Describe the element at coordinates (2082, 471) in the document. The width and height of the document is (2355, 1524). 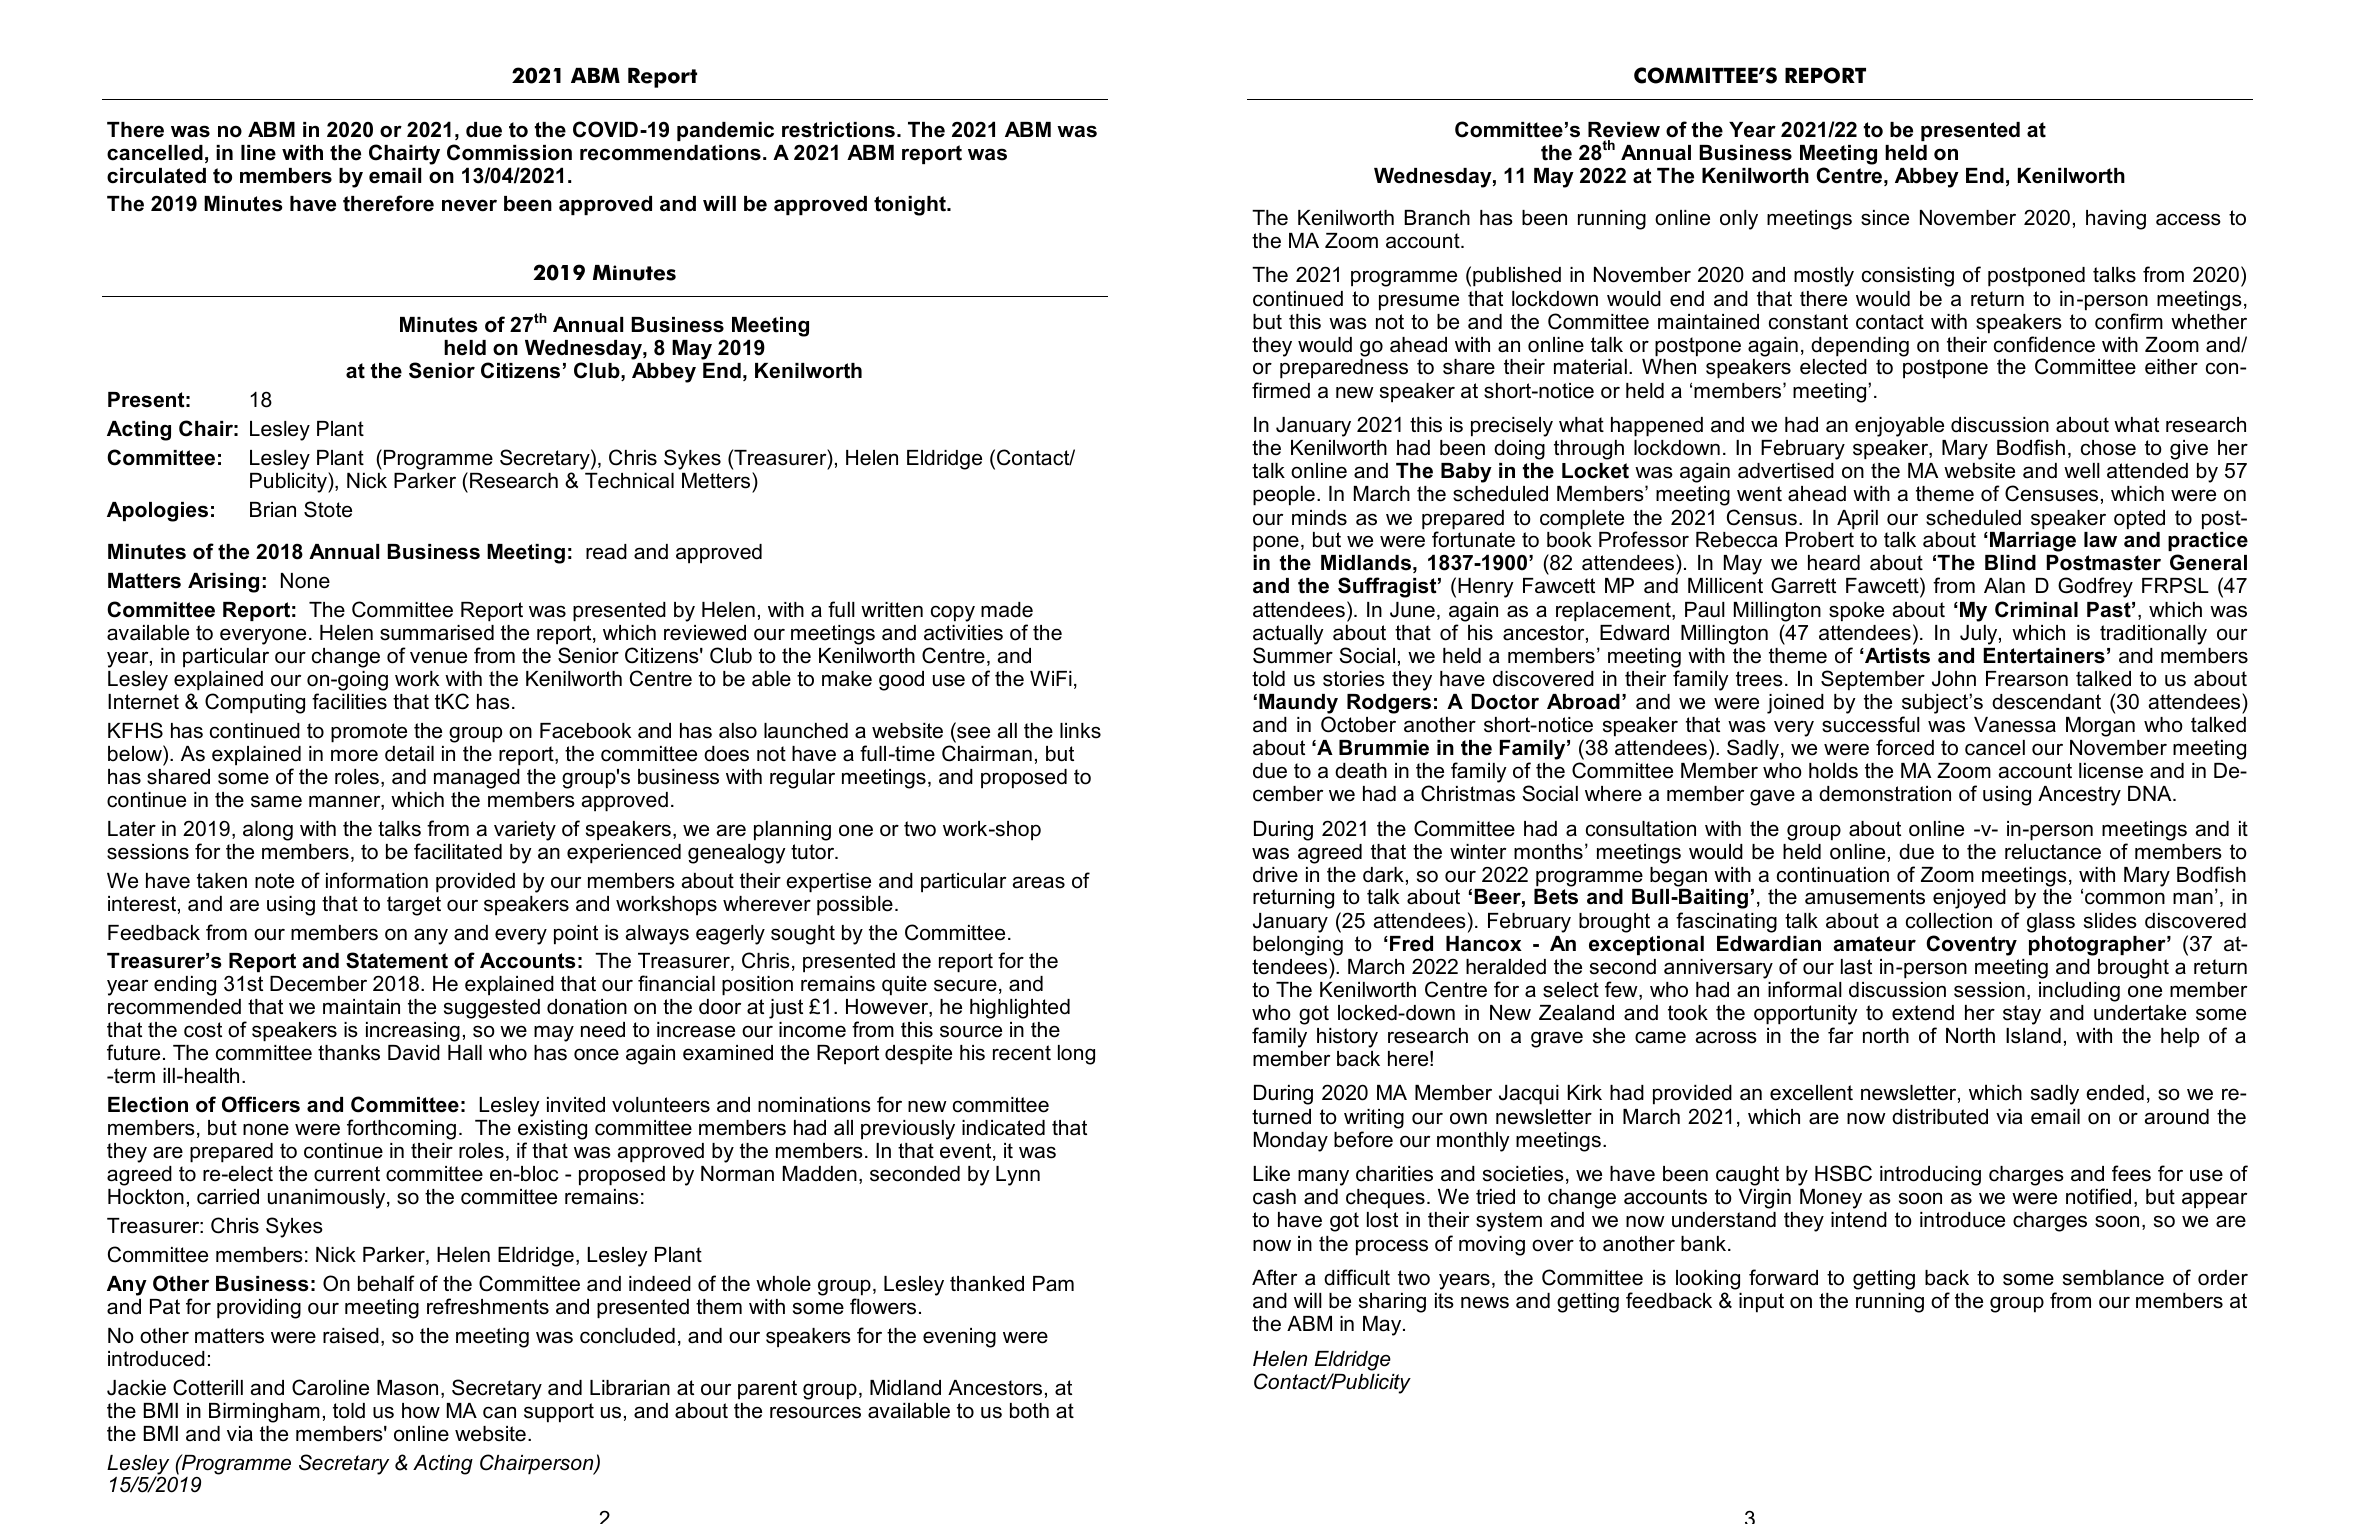
I see `well` at that location.
